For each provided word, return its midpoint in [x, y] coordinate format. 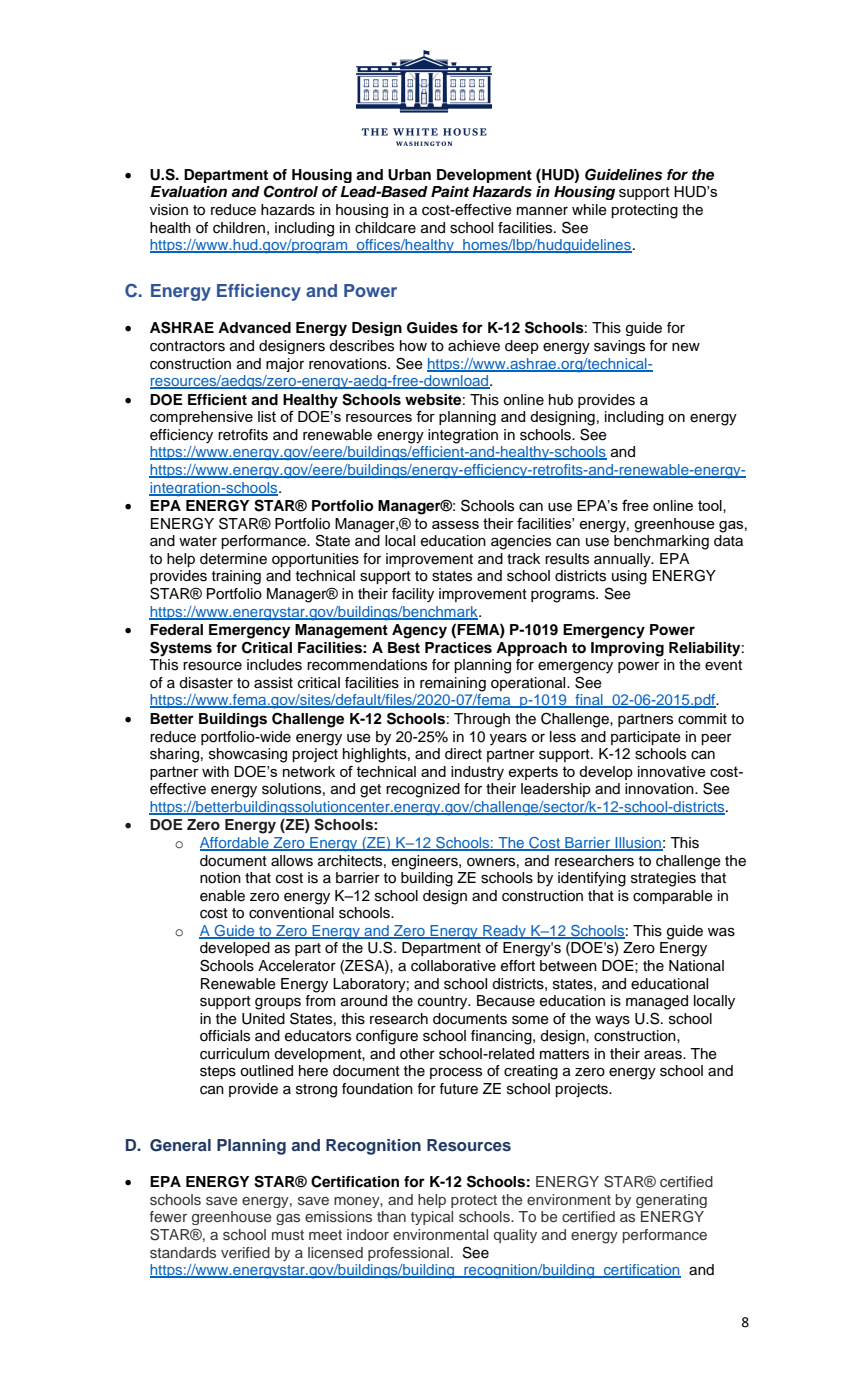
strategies [663, 879]
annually [623, 560]
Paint [450, 191]
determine [233, 559]
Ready [504, 932]
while [589, 210]
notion [220, 878]
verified [245, 1252]
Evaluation [188, 192]
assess [455, 525]
